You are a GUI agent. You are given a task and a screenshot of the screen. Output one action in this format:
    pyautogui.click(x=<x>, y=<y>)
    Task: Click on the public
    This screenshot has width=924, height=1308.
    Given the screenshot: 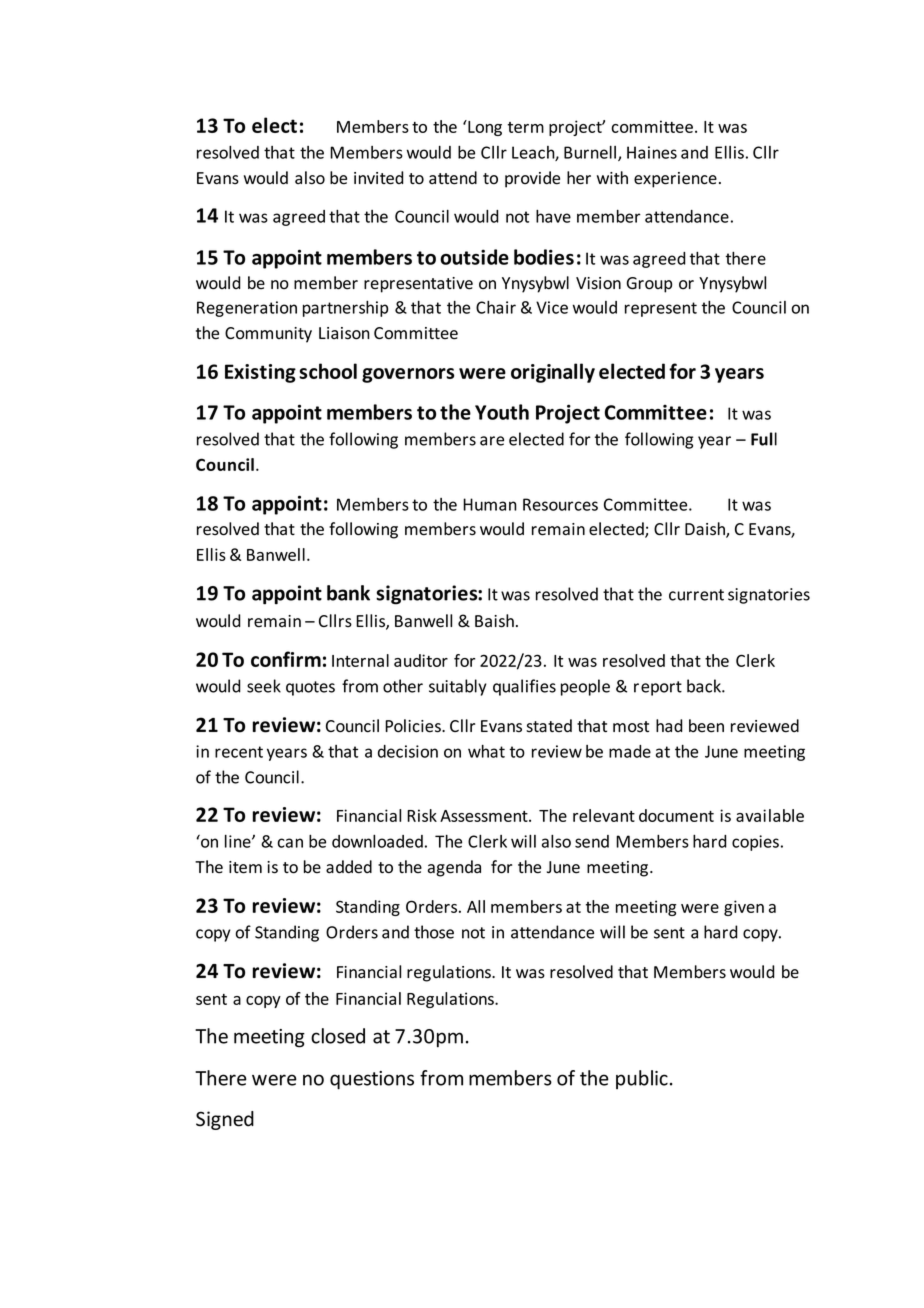 What is the action you would take?
    pyautogui.click(x=642, y=1079)
